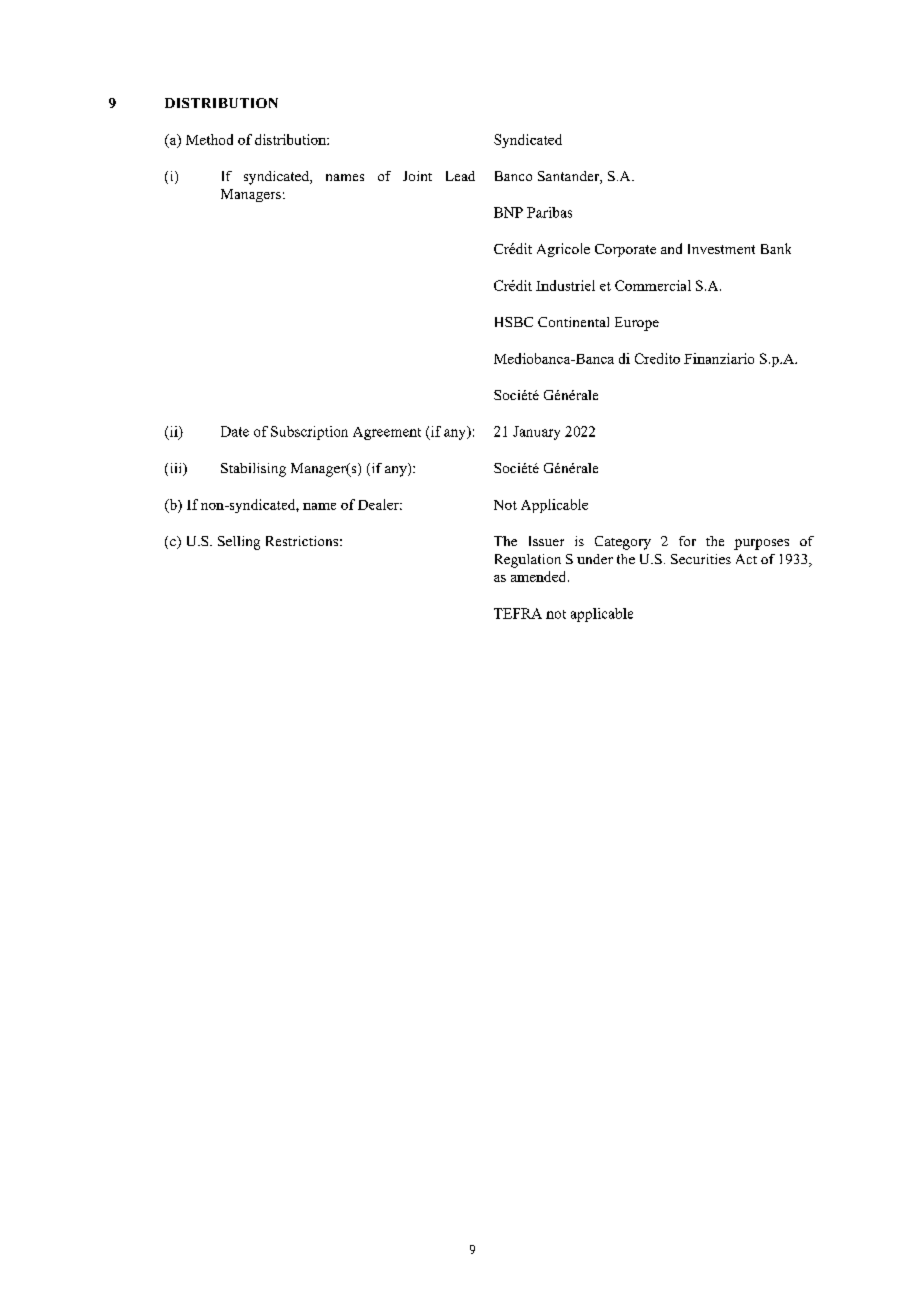  Describe the element at coordinates (253, 470) in the image. I see `Stabilising` at that location.
